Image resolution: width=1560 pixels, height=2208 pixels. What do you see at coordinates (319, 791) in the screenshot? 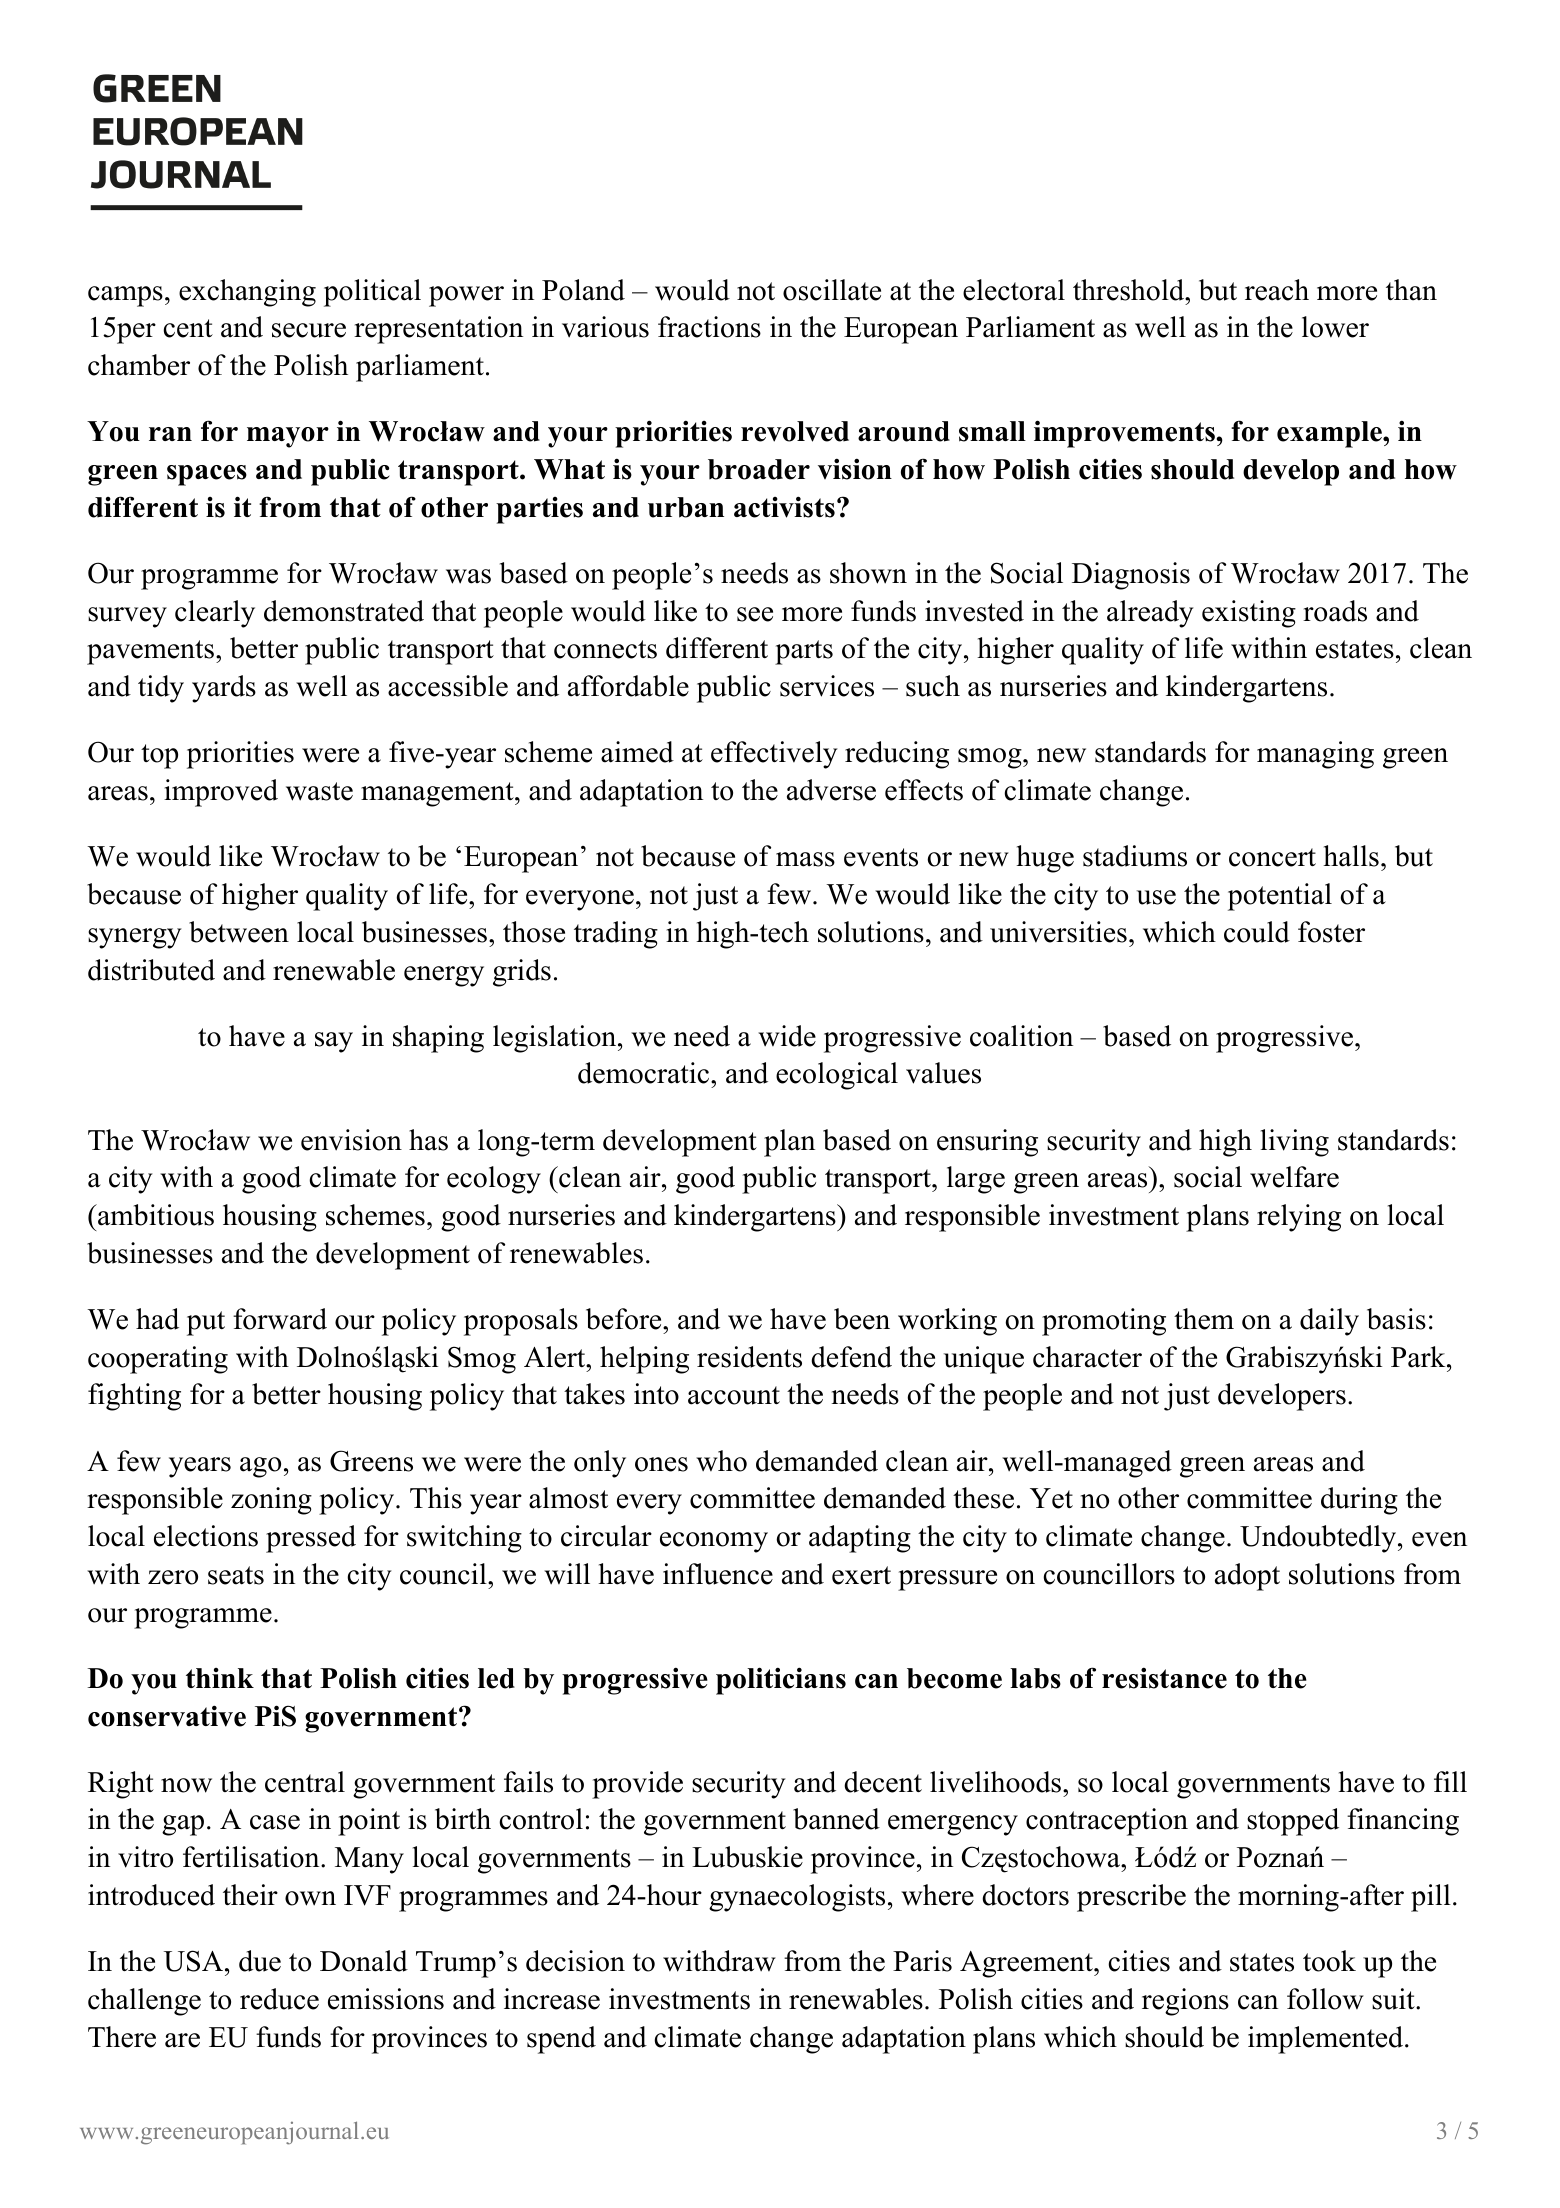
I see `waste` at bounding box center [319, 791].
